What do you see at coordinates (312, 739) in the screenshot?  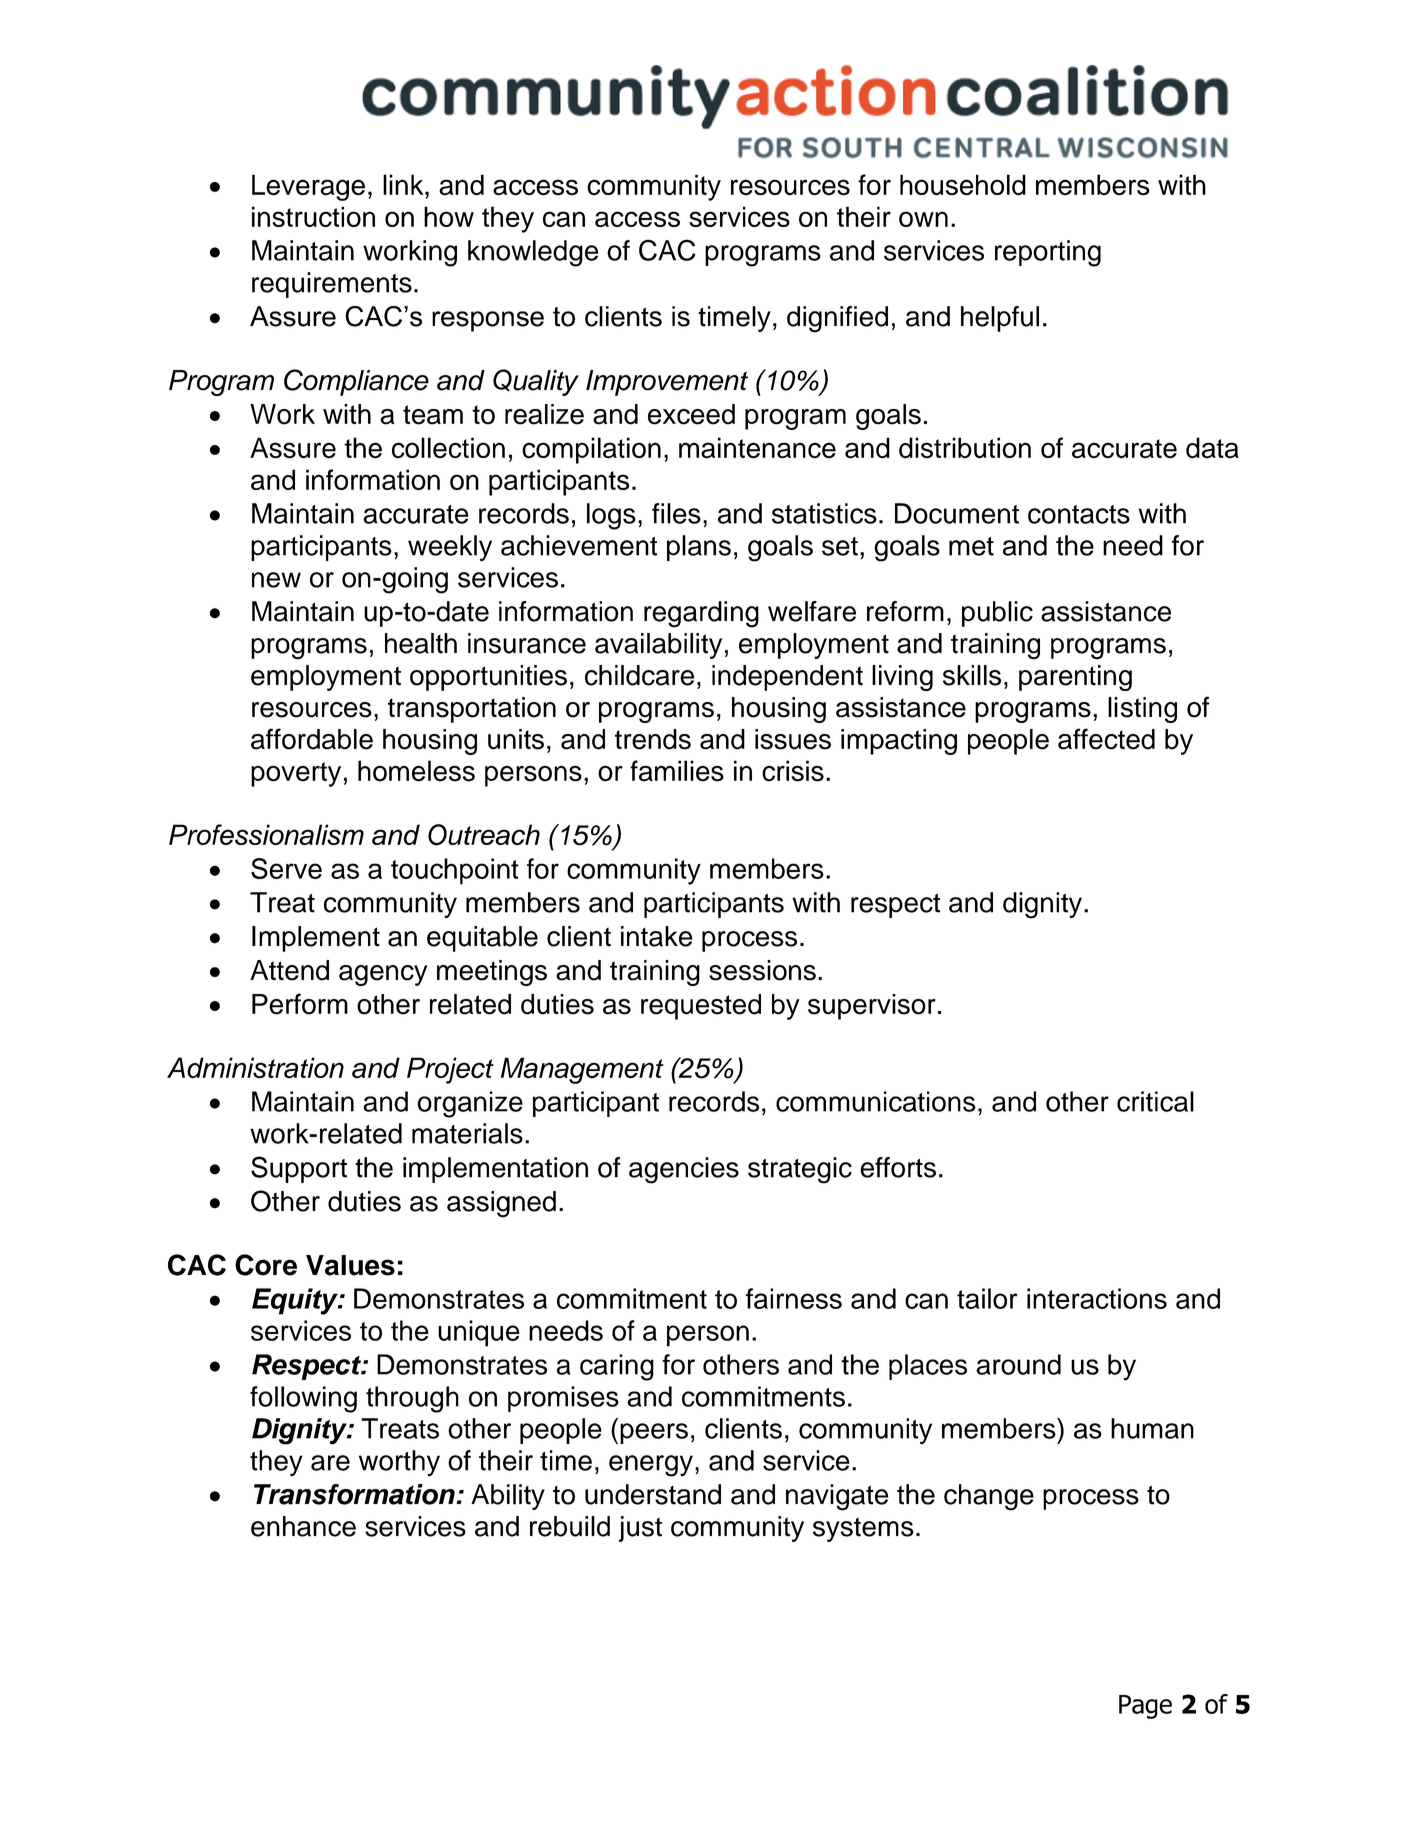 I see `affordable` at bounding box center [312, 739].
